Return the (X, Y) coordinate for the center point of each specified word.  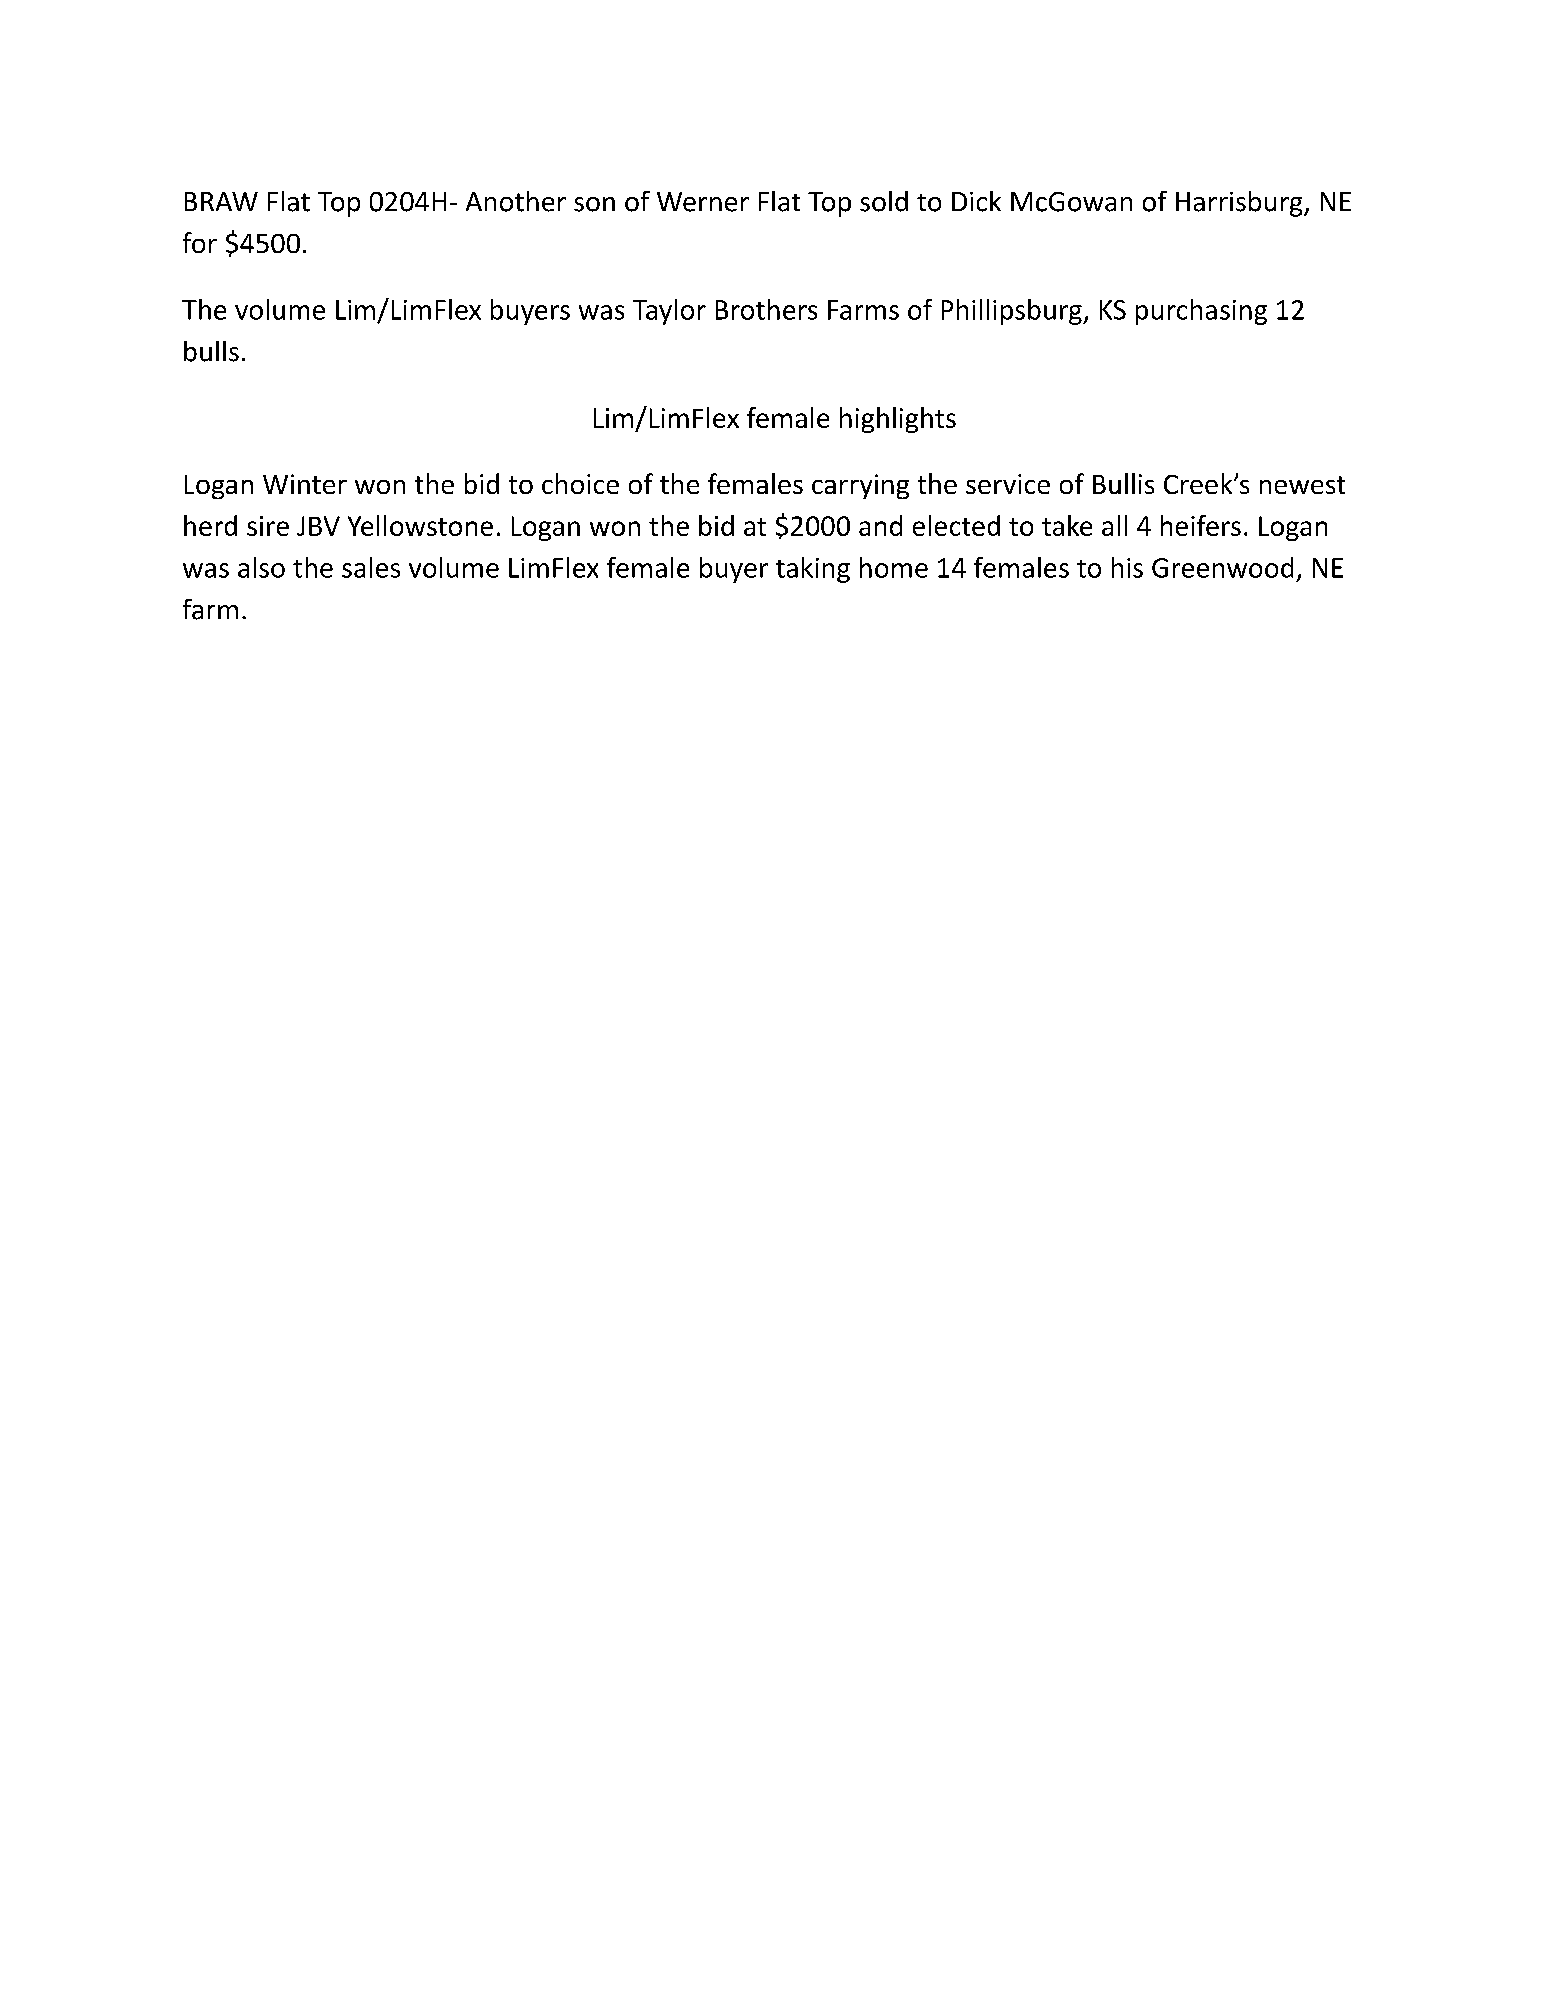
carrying (860, 486)
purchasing (1201, 312)
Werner (703, 202)
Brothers (766, 309)
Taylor (669, 312)
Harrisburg (1240, 204)
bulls (211, 351)
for (200, 242)
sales (371, 567)
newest (1302, 485)
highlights (898, 420)
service (1008, 484)
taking (813, 570)
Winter (305, 484)
